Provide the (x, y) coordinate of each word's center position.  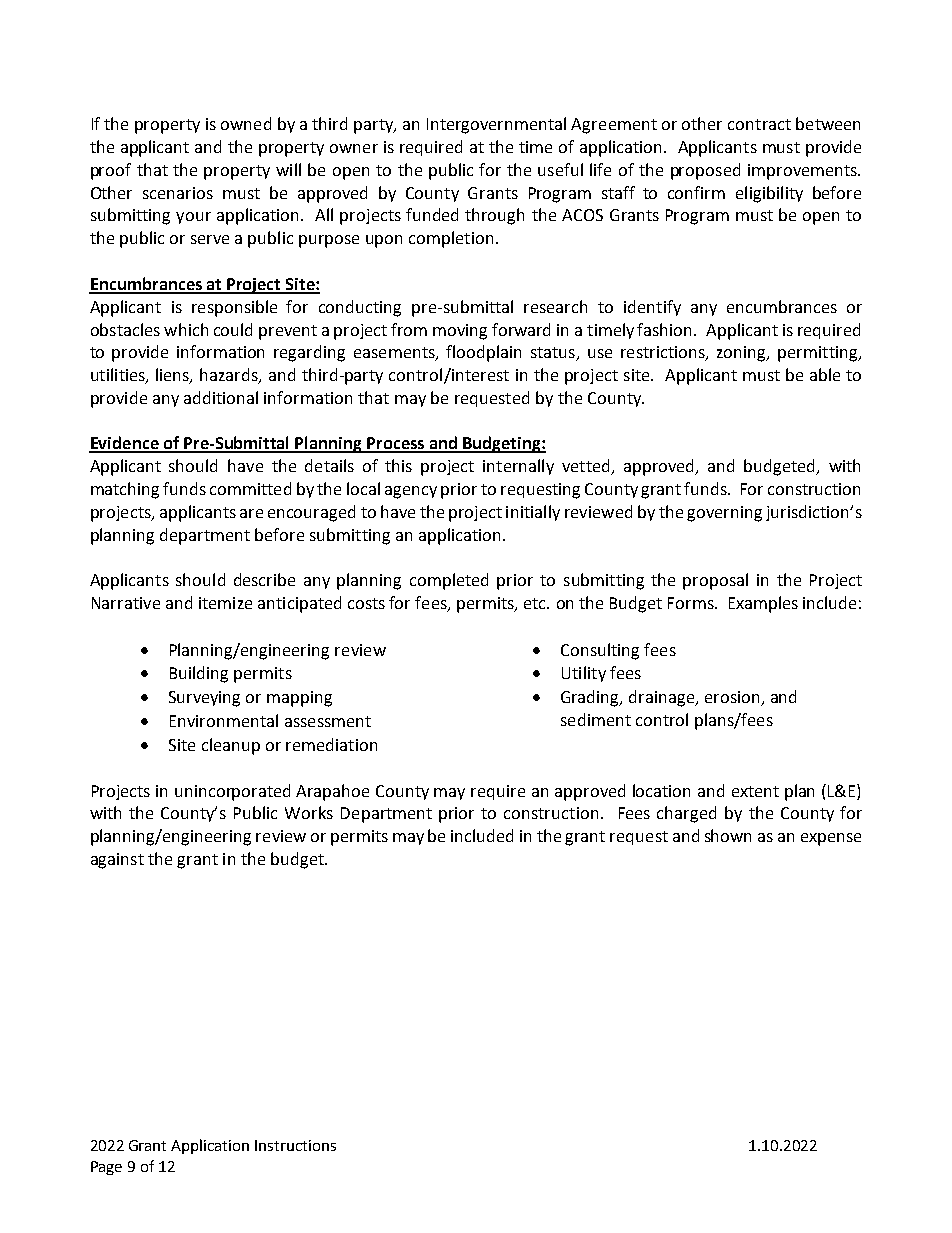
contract (759, 124)
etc (536, 603)
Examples (763, 604)
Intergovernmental (496, 125)
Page (106, 1168)
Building (199, 674)
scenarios (178, 193)
